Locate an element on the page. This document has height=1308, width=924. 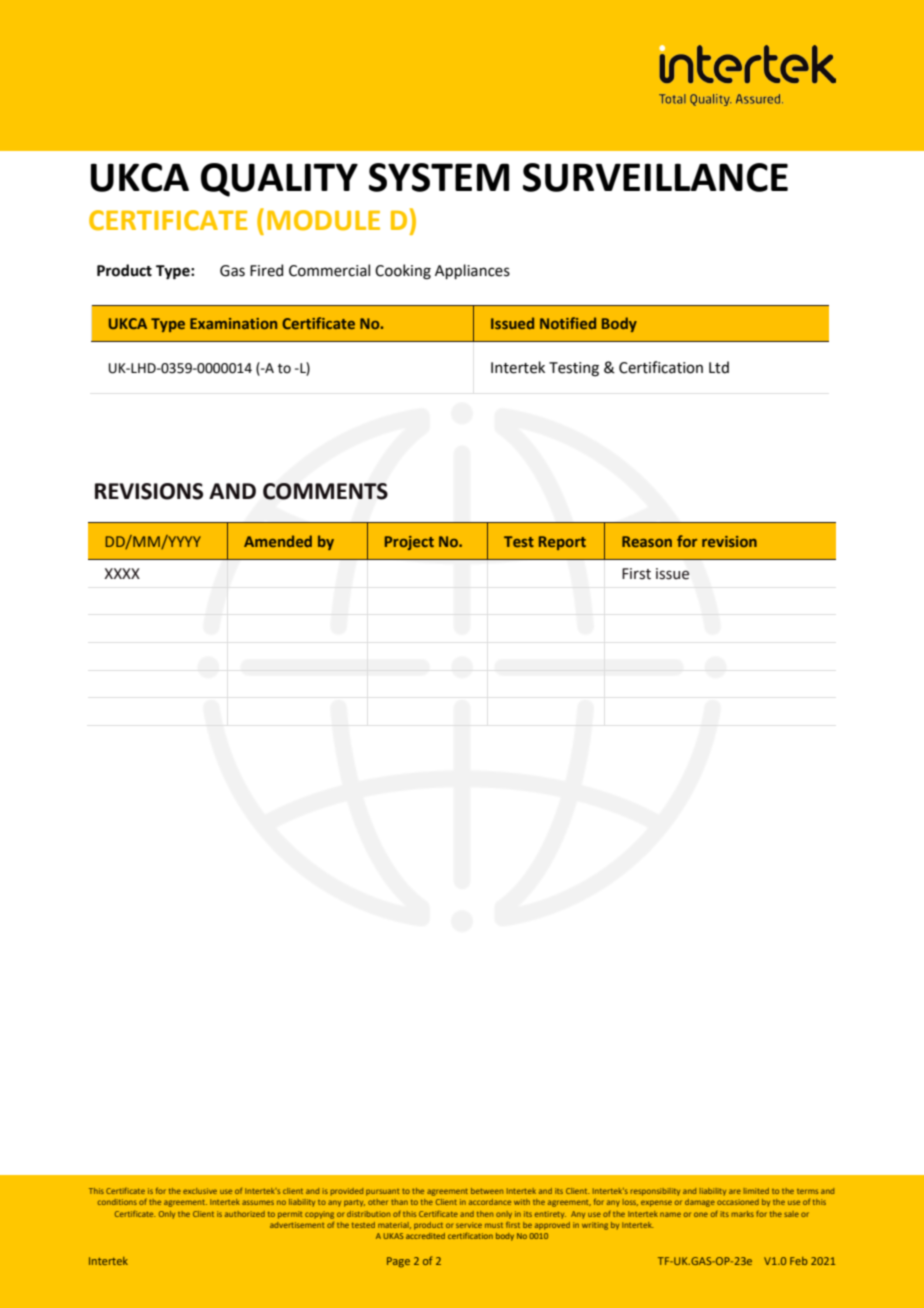
are is located at coordinates (735, 1191).
